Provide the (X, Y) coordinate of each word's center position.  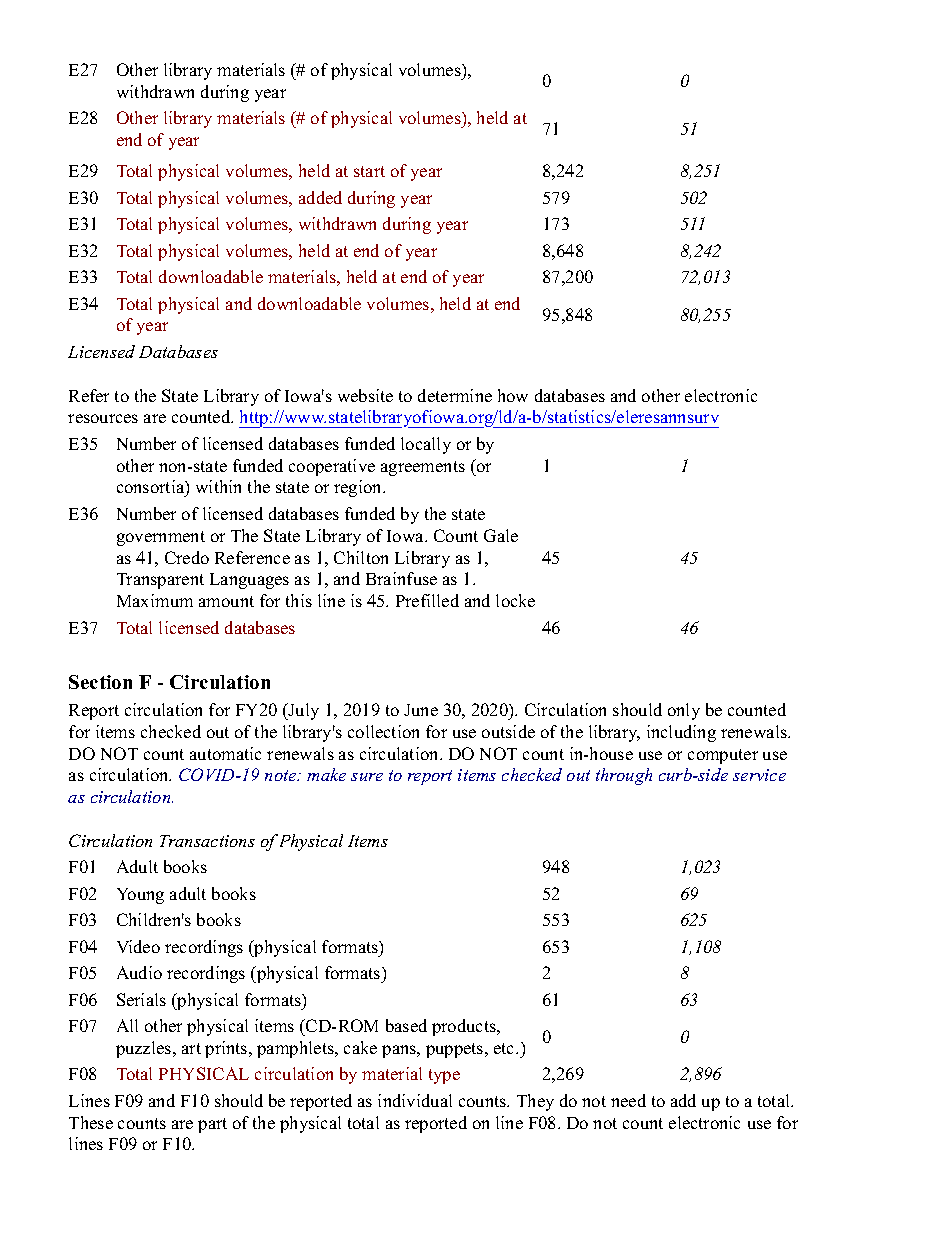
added (320, 197)
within (218, 486)
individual (415, 1100)
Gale (501, 535)
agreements (423, 468)
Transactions (207, 841)
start (369, 171)
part (212, 1125)
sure (367, 777)
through (624, 776)
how (513, 395)
